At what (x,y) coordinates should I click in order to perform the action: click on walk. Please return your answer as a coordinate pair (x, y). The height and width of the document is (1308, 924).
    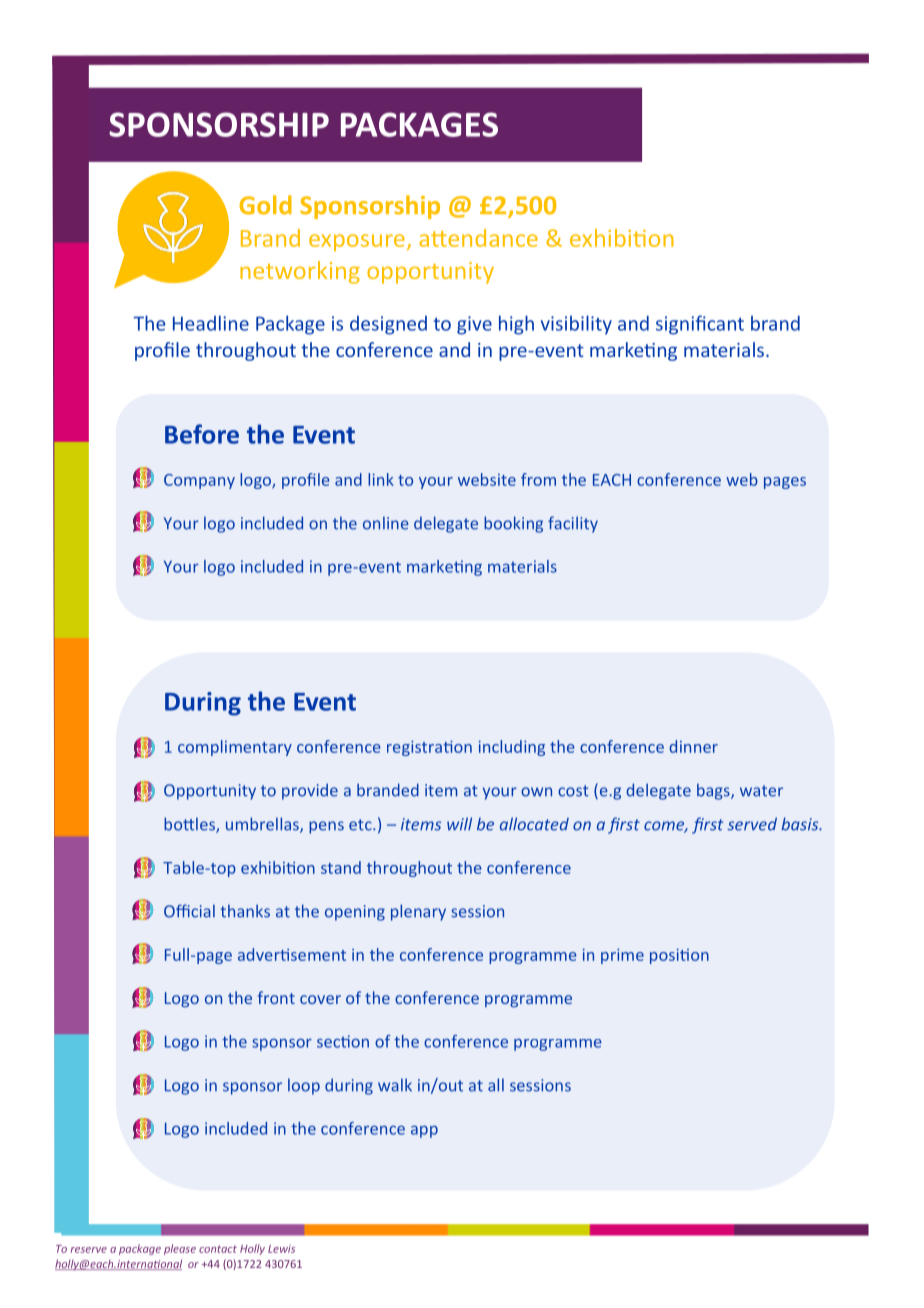
    Looking at the image, I should click on (395, 1085).
